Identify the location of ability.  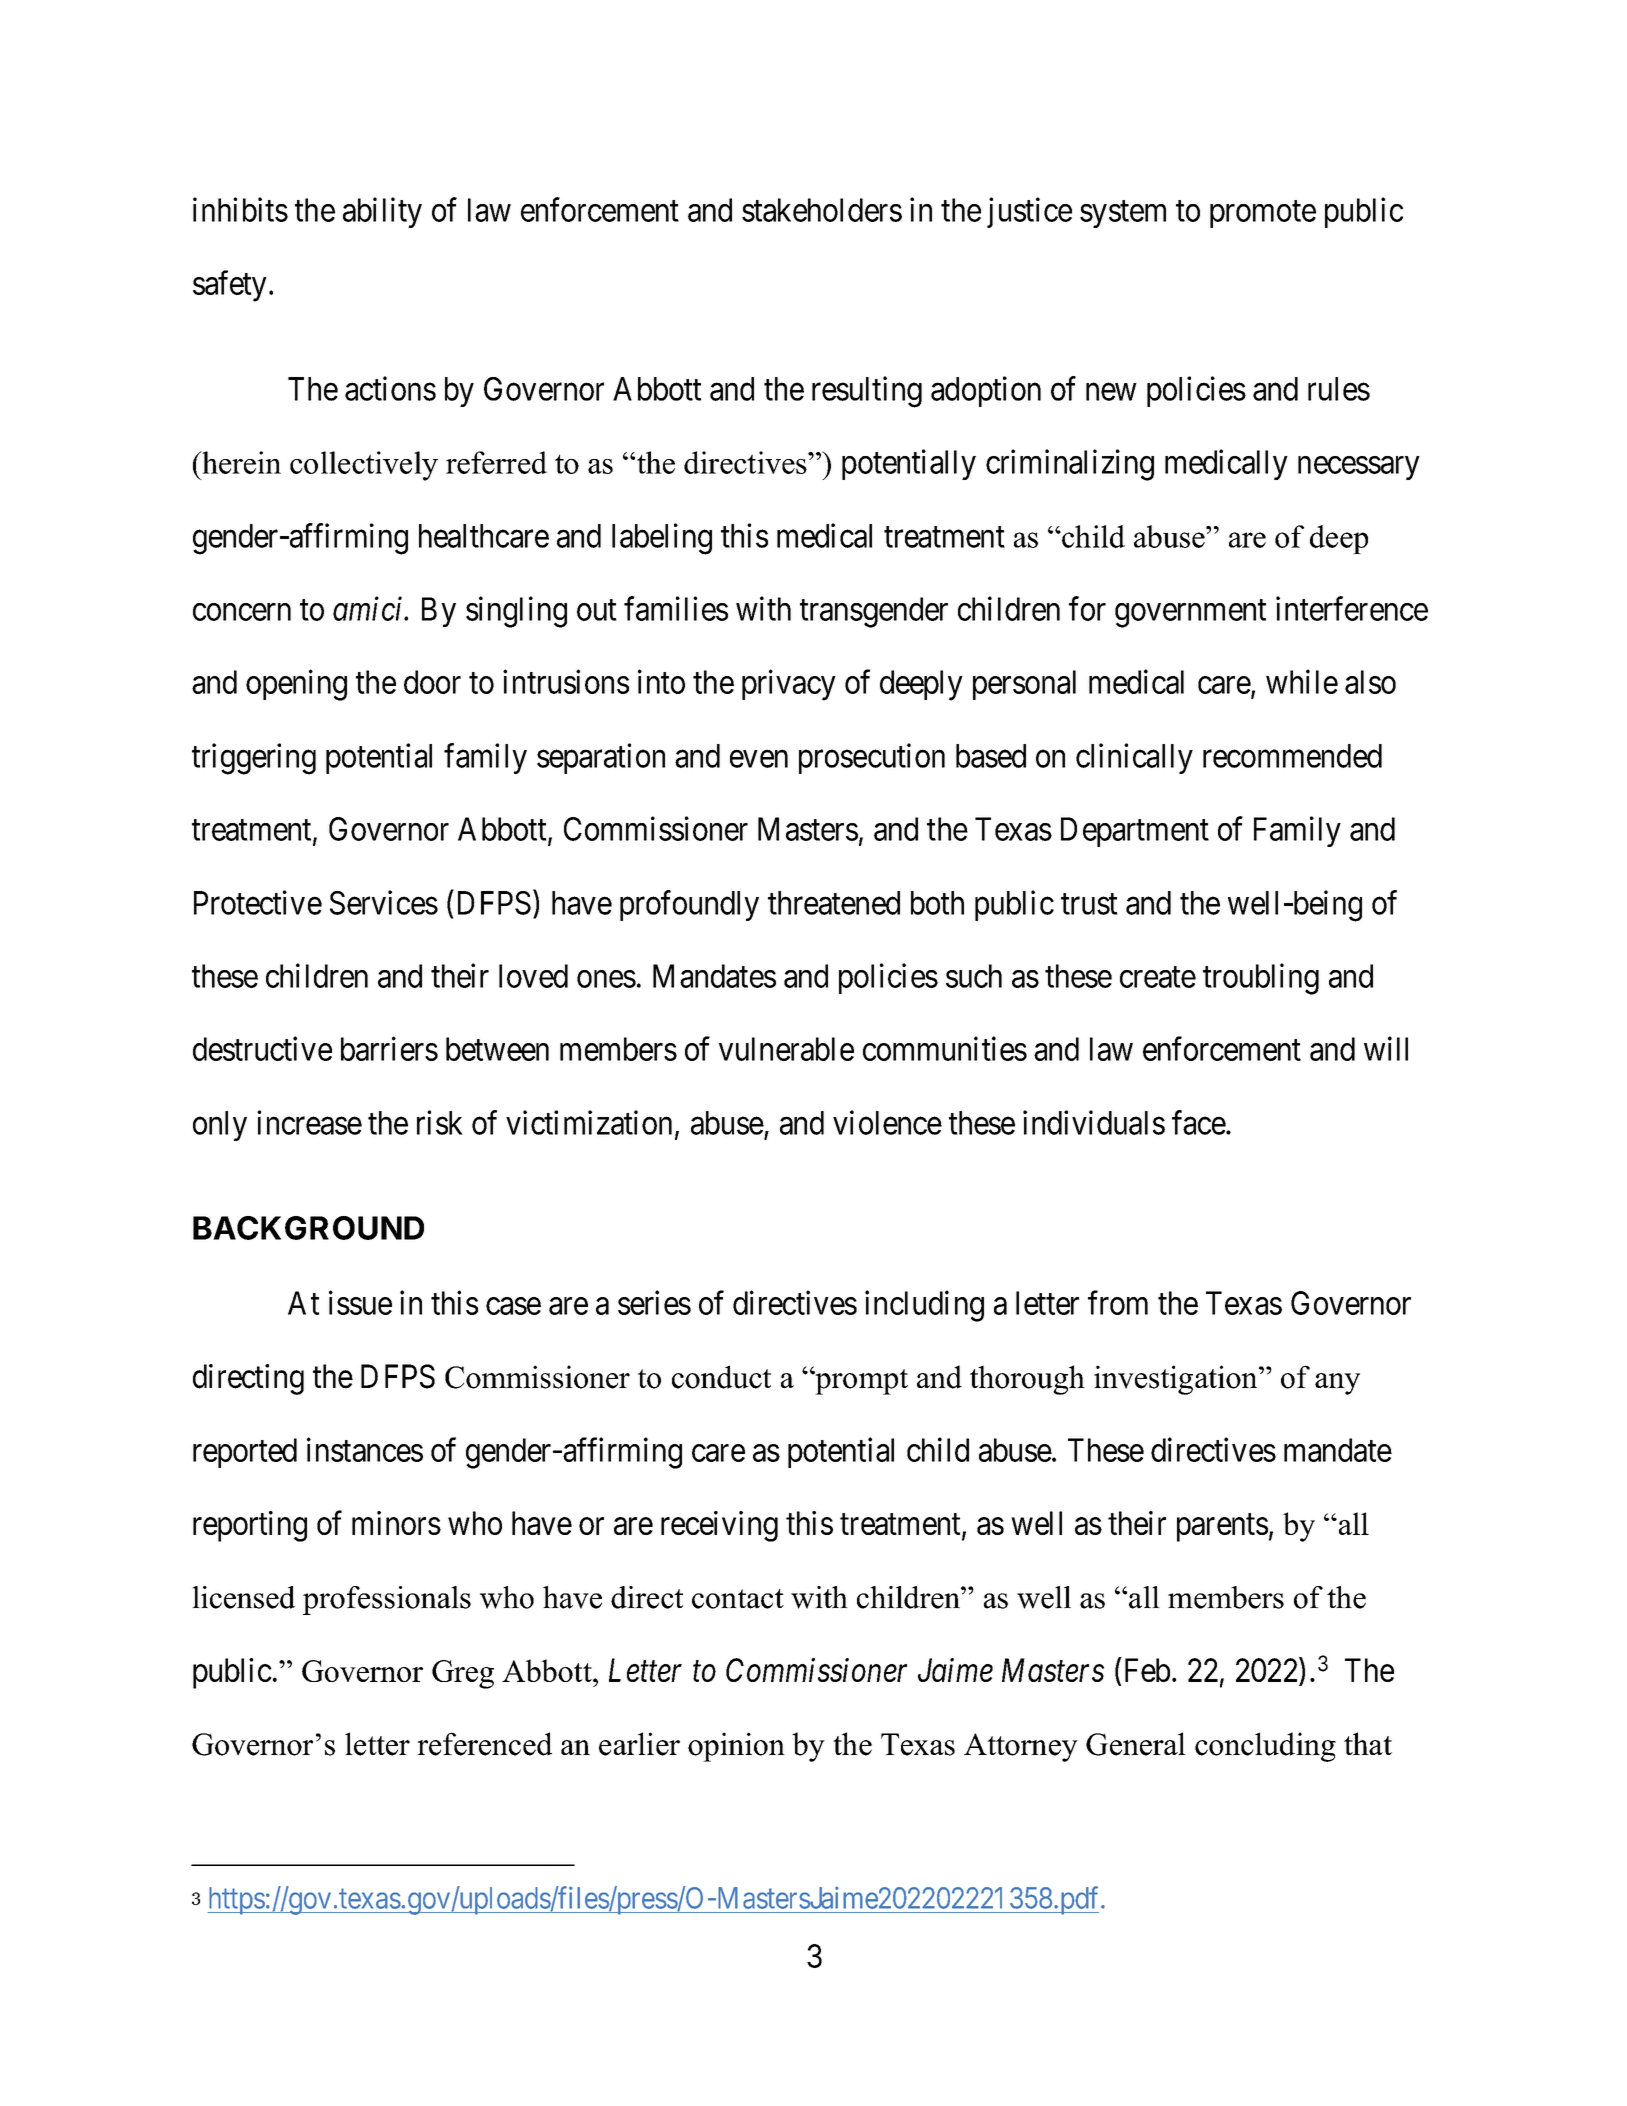
(382, 212).
